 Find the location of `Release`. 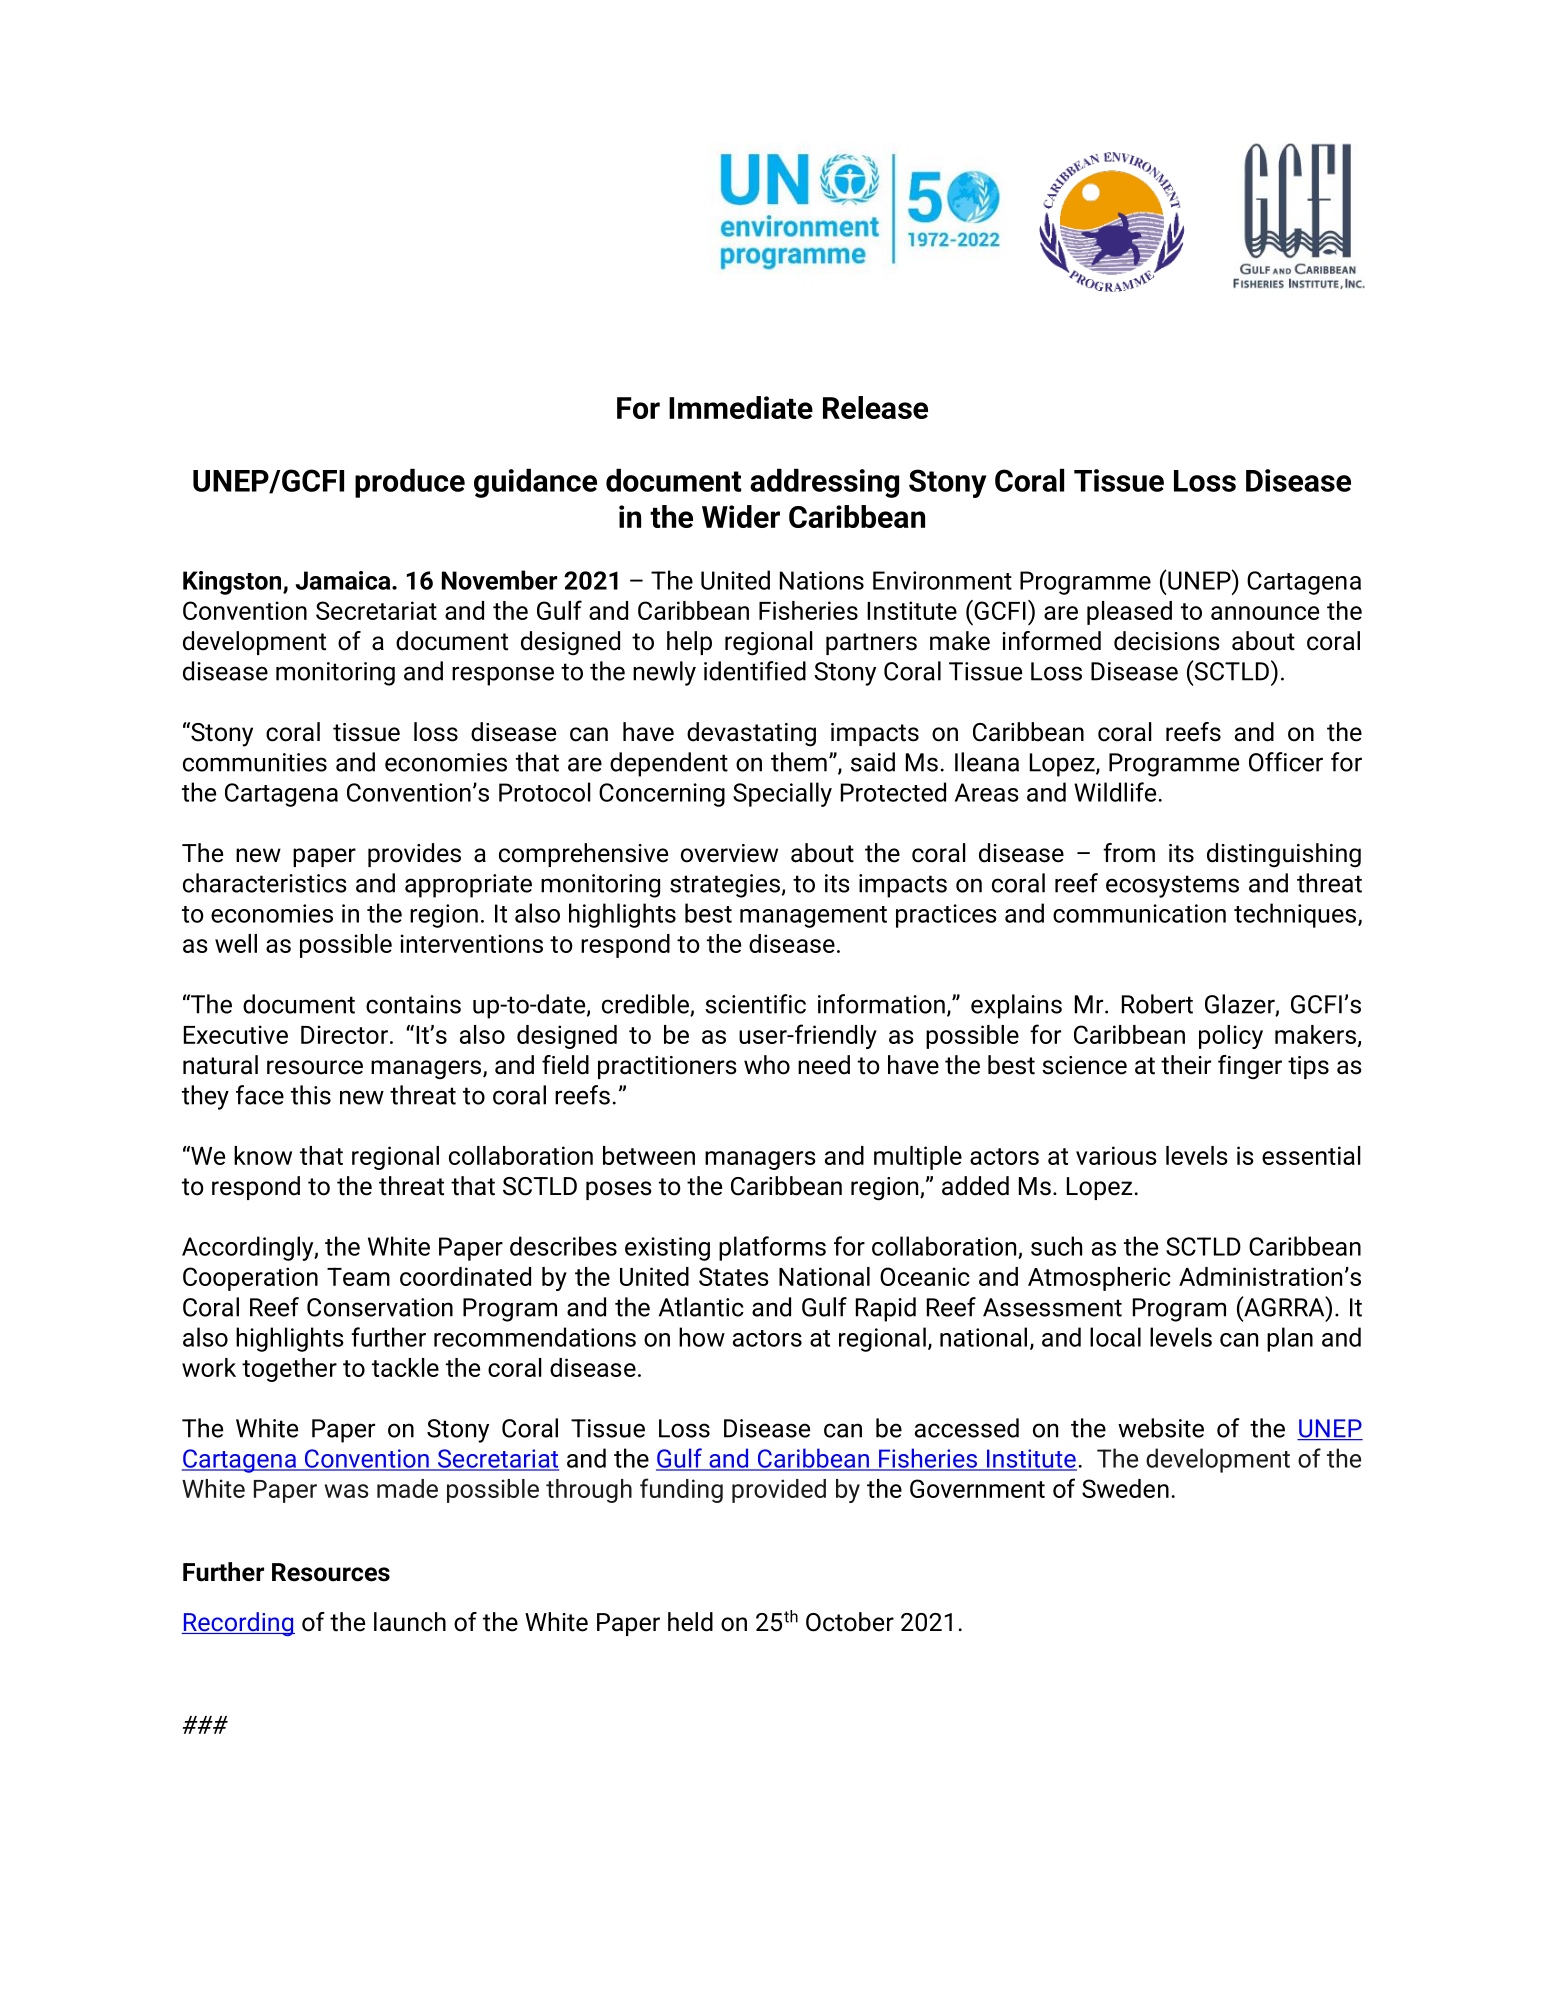

Release is located at coordinates (875, 407).
